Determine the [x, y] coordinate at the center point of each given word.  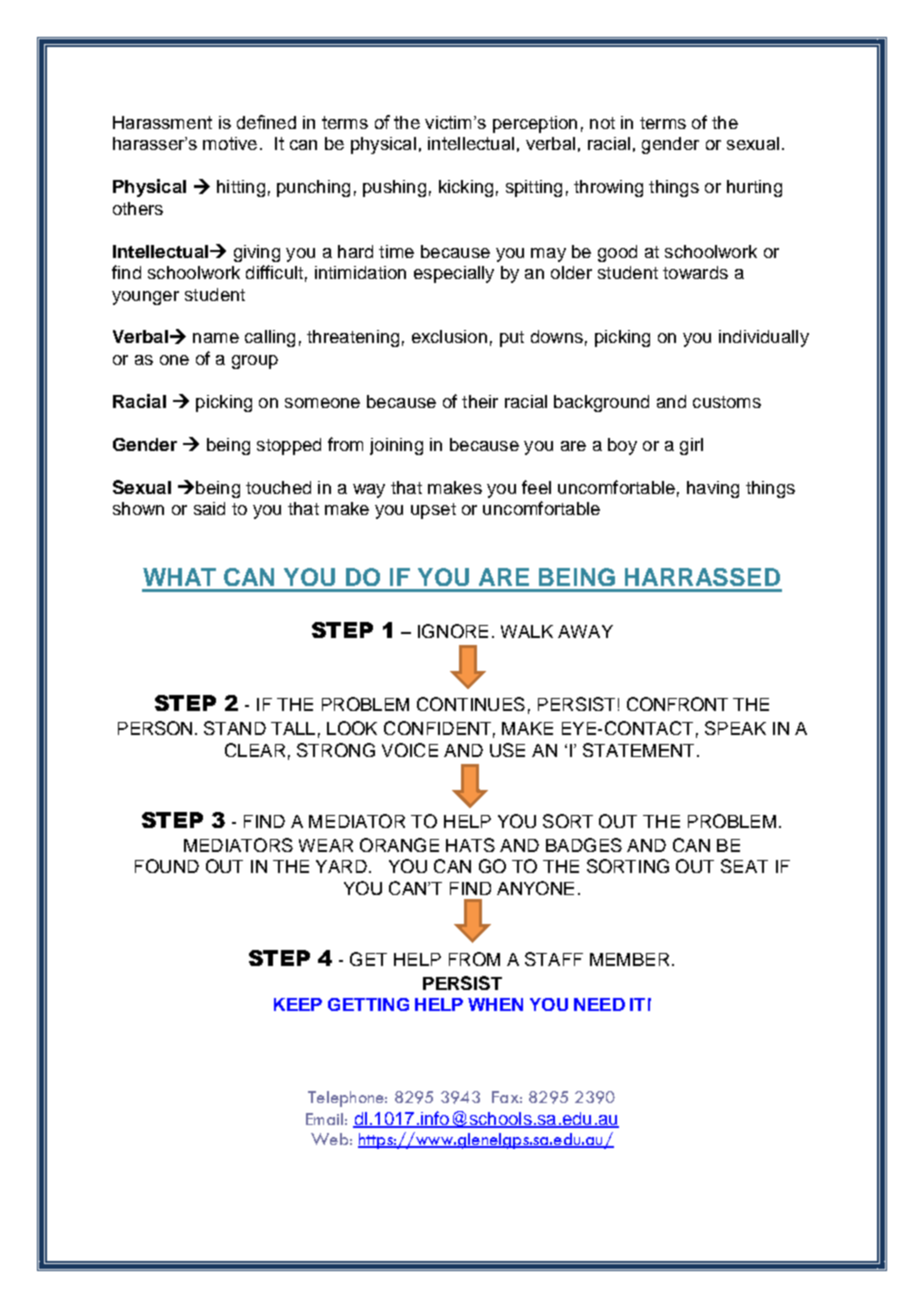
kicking [466, 188]
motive [230, 143]
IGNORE [453, 631]
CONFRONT [677, 704]
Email [324, 1119]
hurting [754, 188]
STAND [235, 728]
